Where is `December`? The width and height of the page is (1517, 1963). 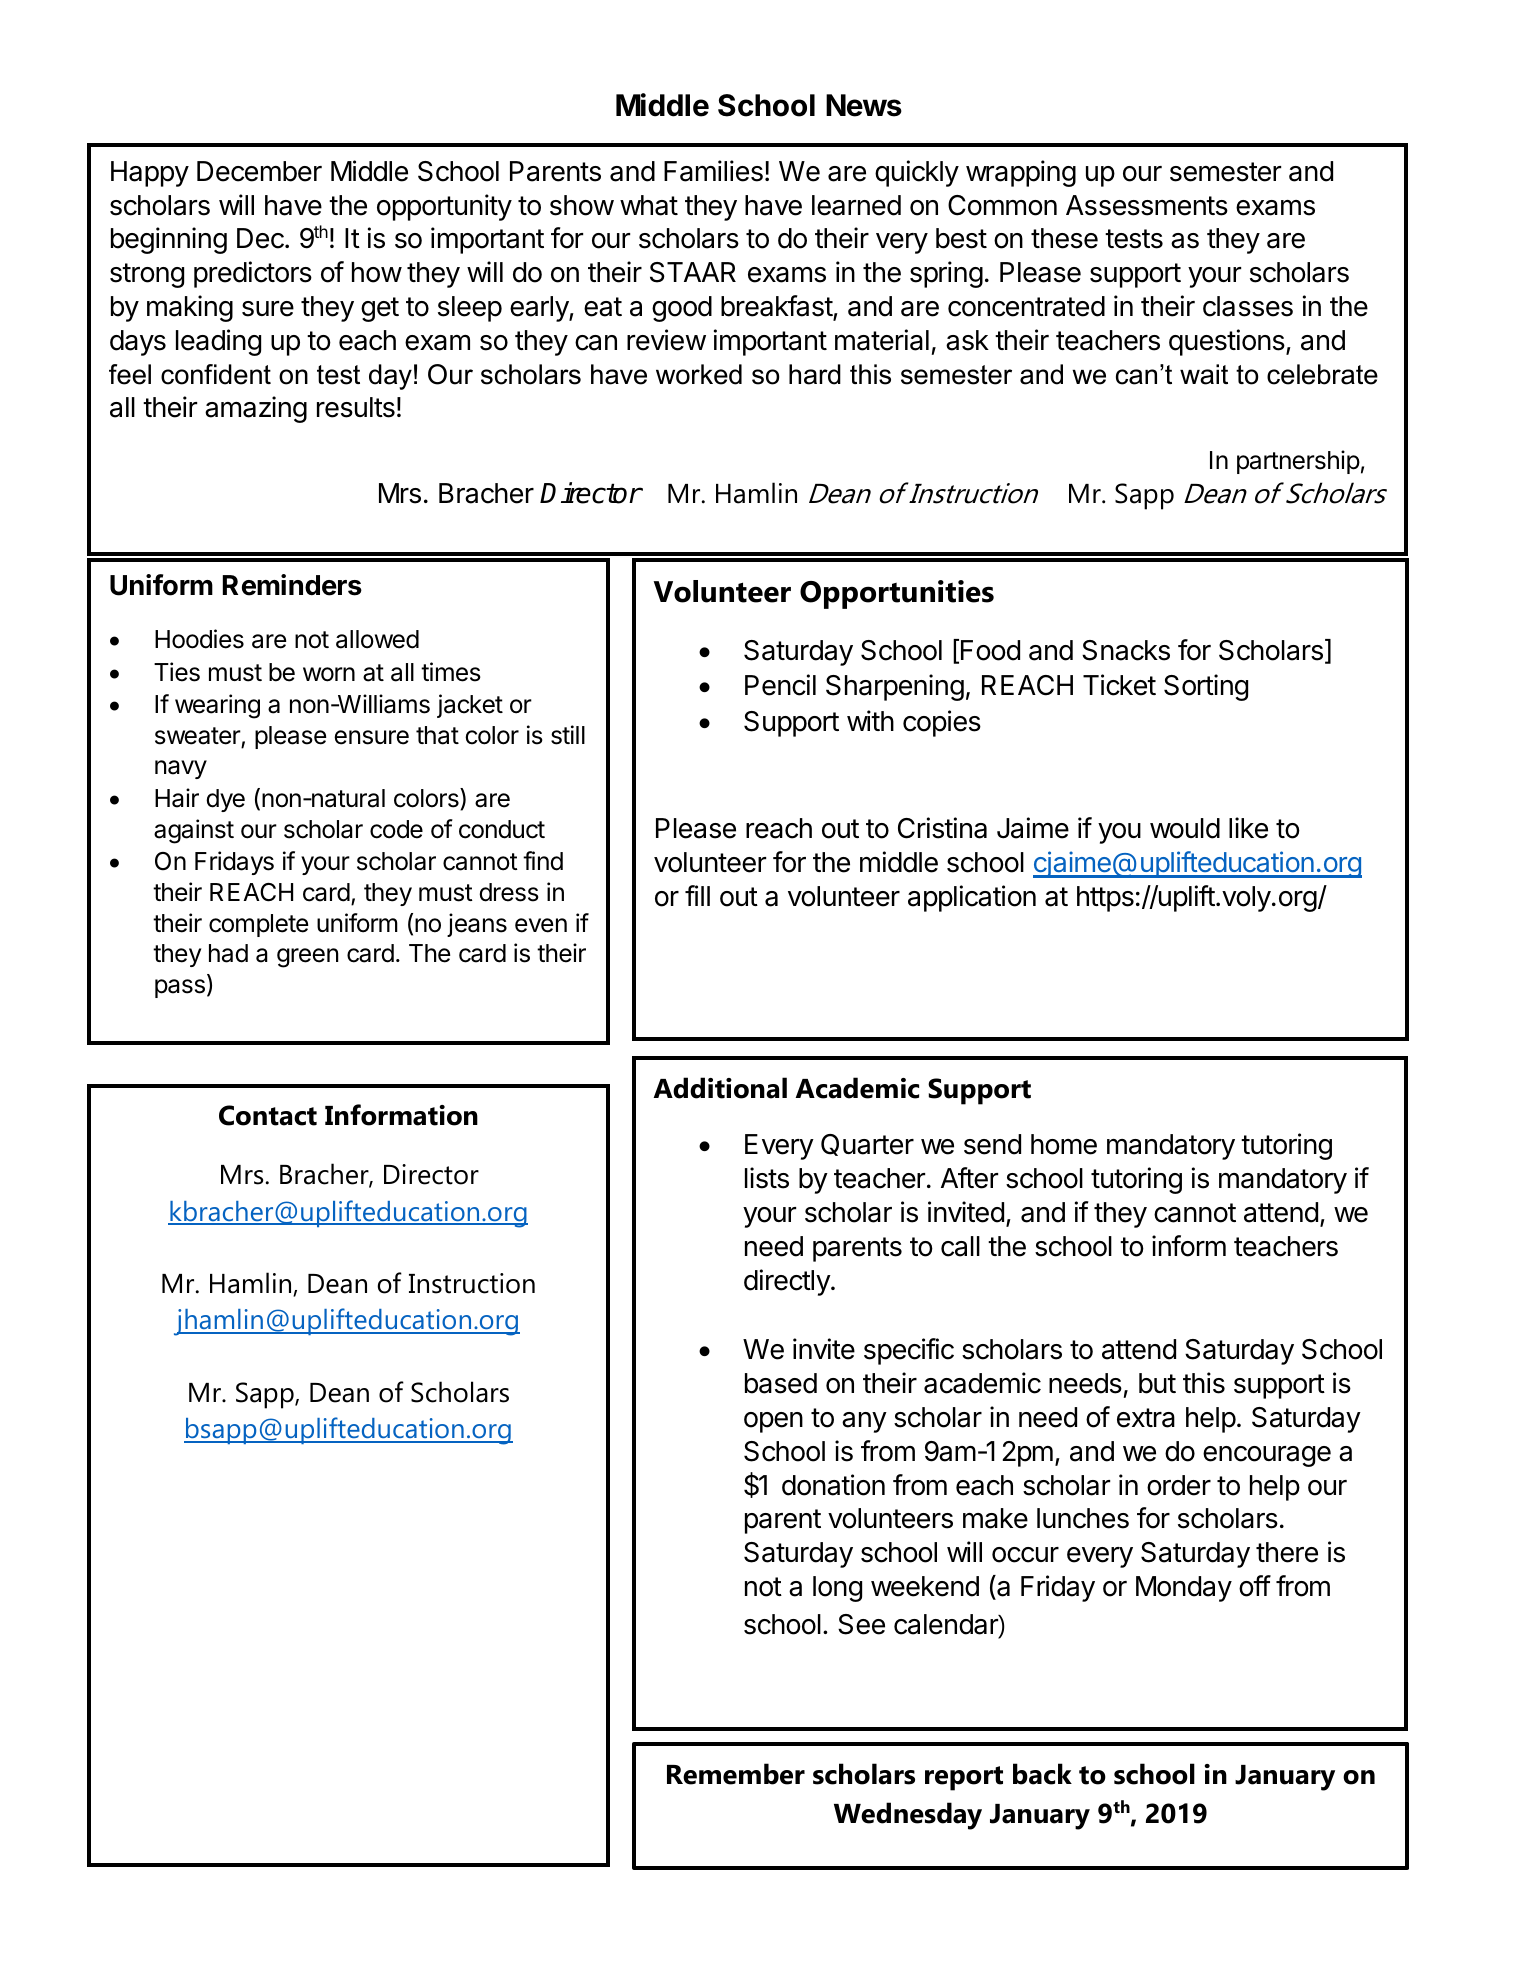 December is located at coordinates (259, 171).
